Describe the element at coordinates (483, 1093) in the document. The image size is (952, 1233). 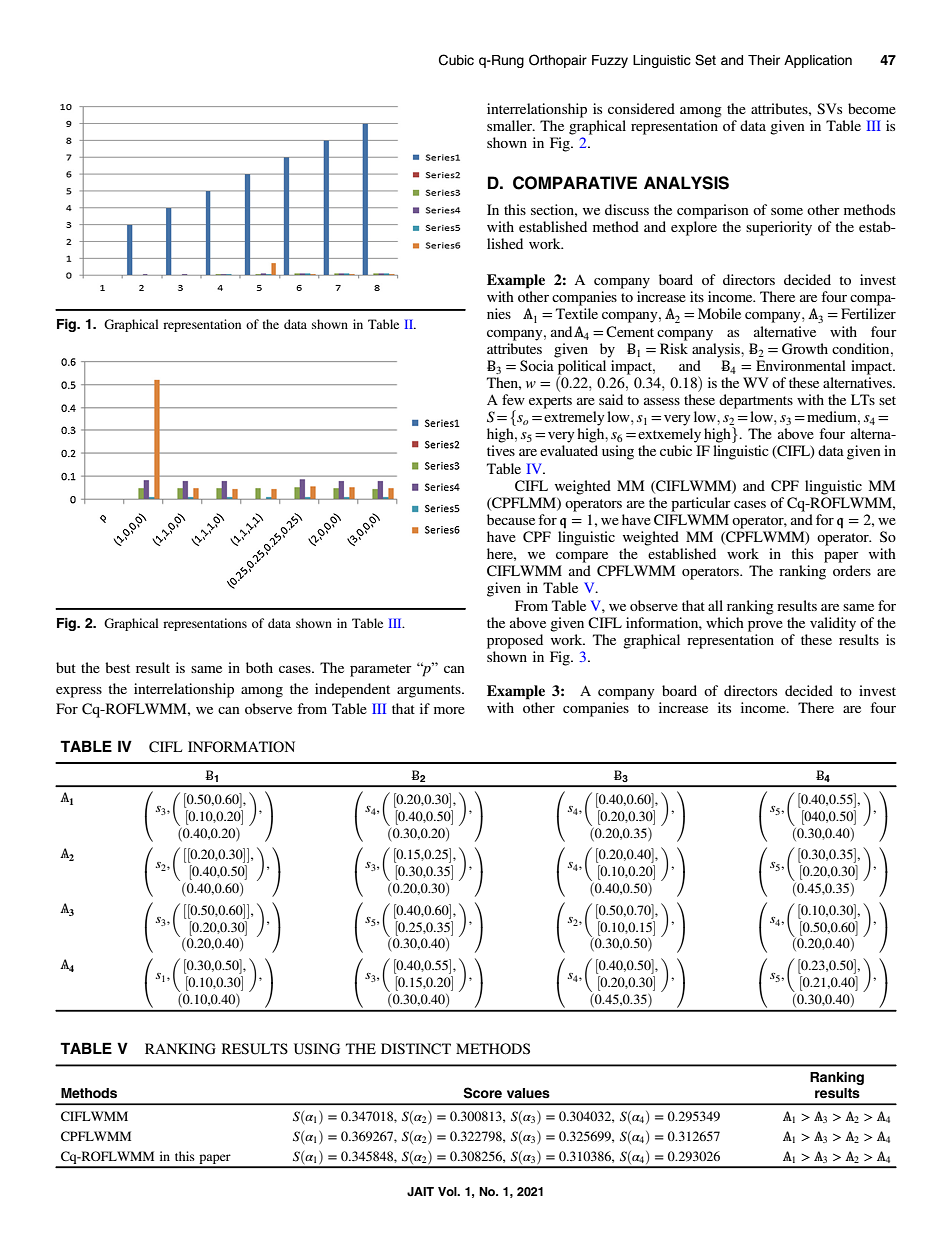
I see `Score` at that location.
